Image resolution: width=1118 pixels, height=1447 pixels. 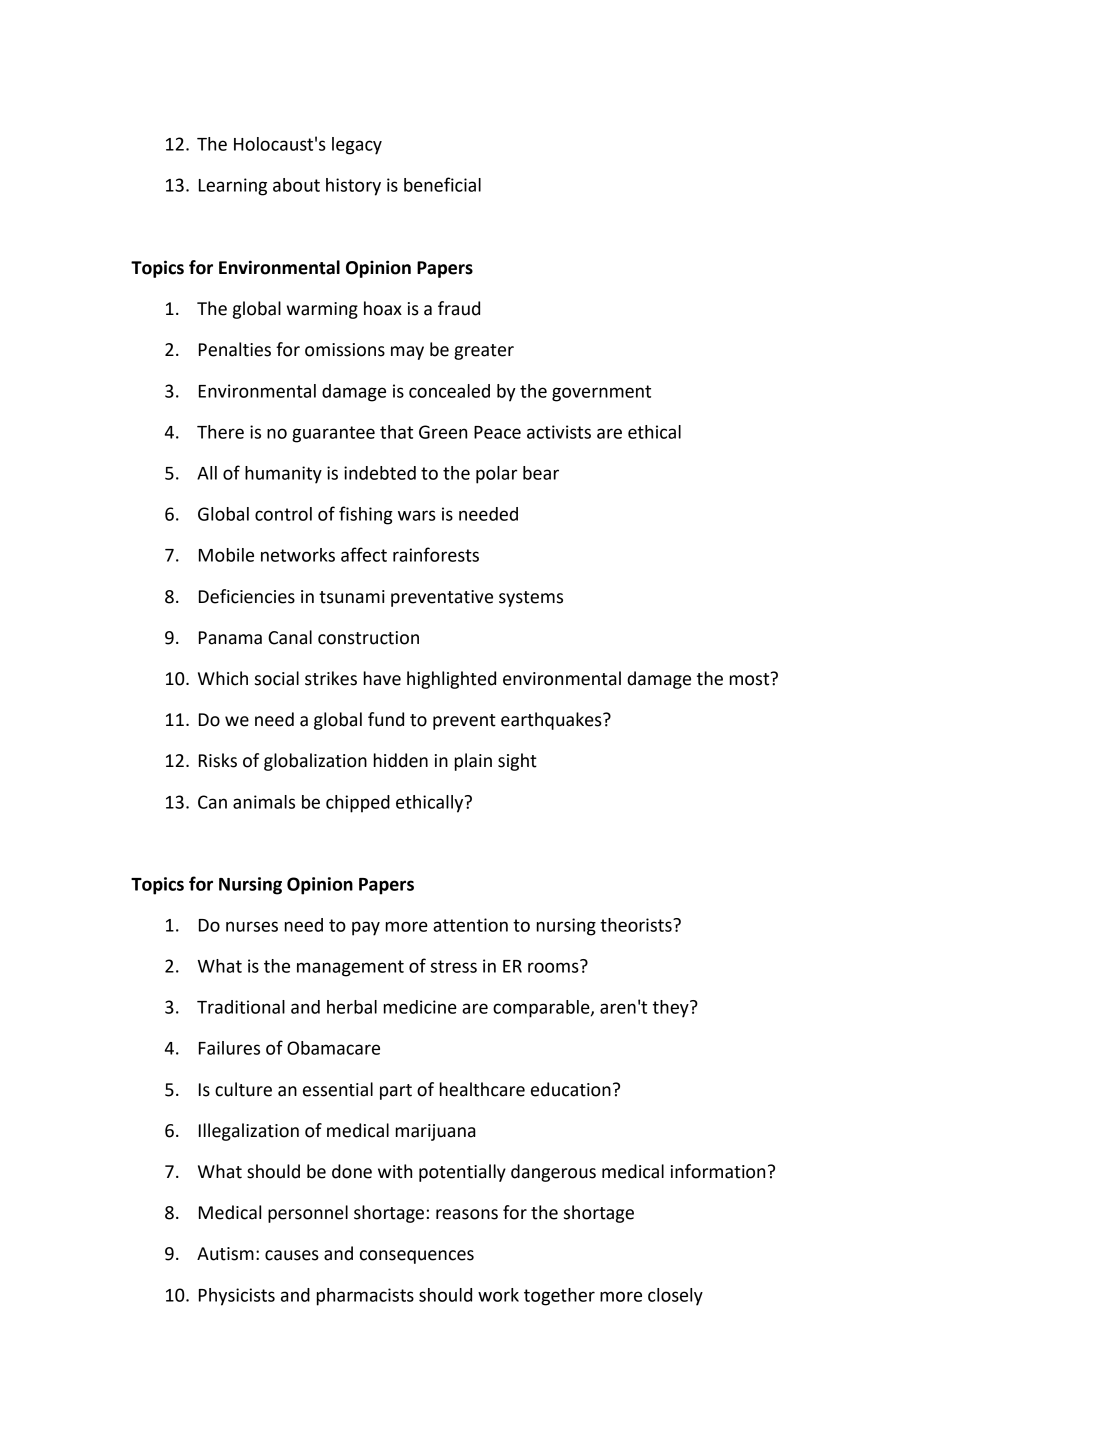 What do you see at coordinates (283, 475) in the page?
I see `humanity` at bounding box center [283, 475].
